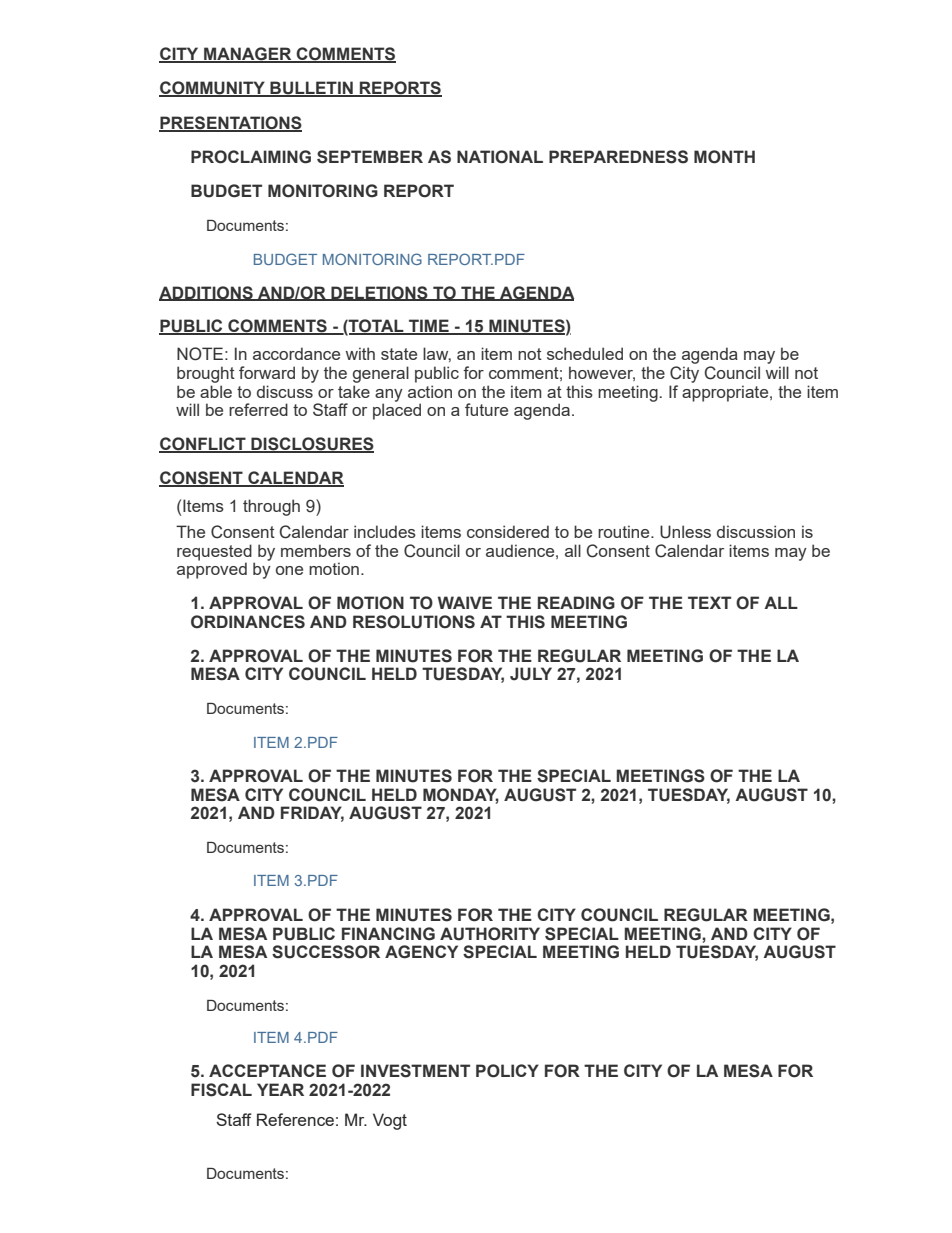 The width and height of the screenshot is (952, 1233). Describe the element at coordinates (709, 602) in the screenshot. I see `TEXT` at that location.
